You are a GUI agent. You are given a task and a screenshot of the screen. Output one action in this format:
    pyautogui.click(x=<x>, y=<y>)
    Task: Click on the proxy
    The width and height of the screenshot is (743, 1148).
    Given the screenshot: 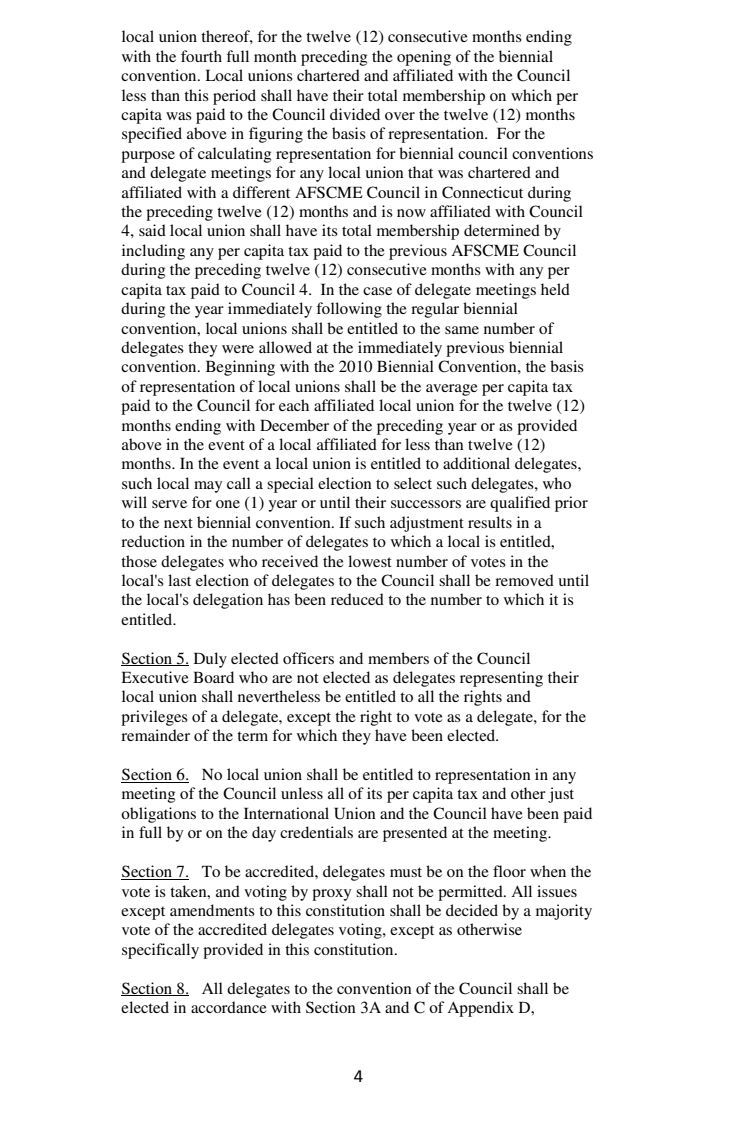 What is the action you would take?
    pyautogui.click(x=331, y=895)
